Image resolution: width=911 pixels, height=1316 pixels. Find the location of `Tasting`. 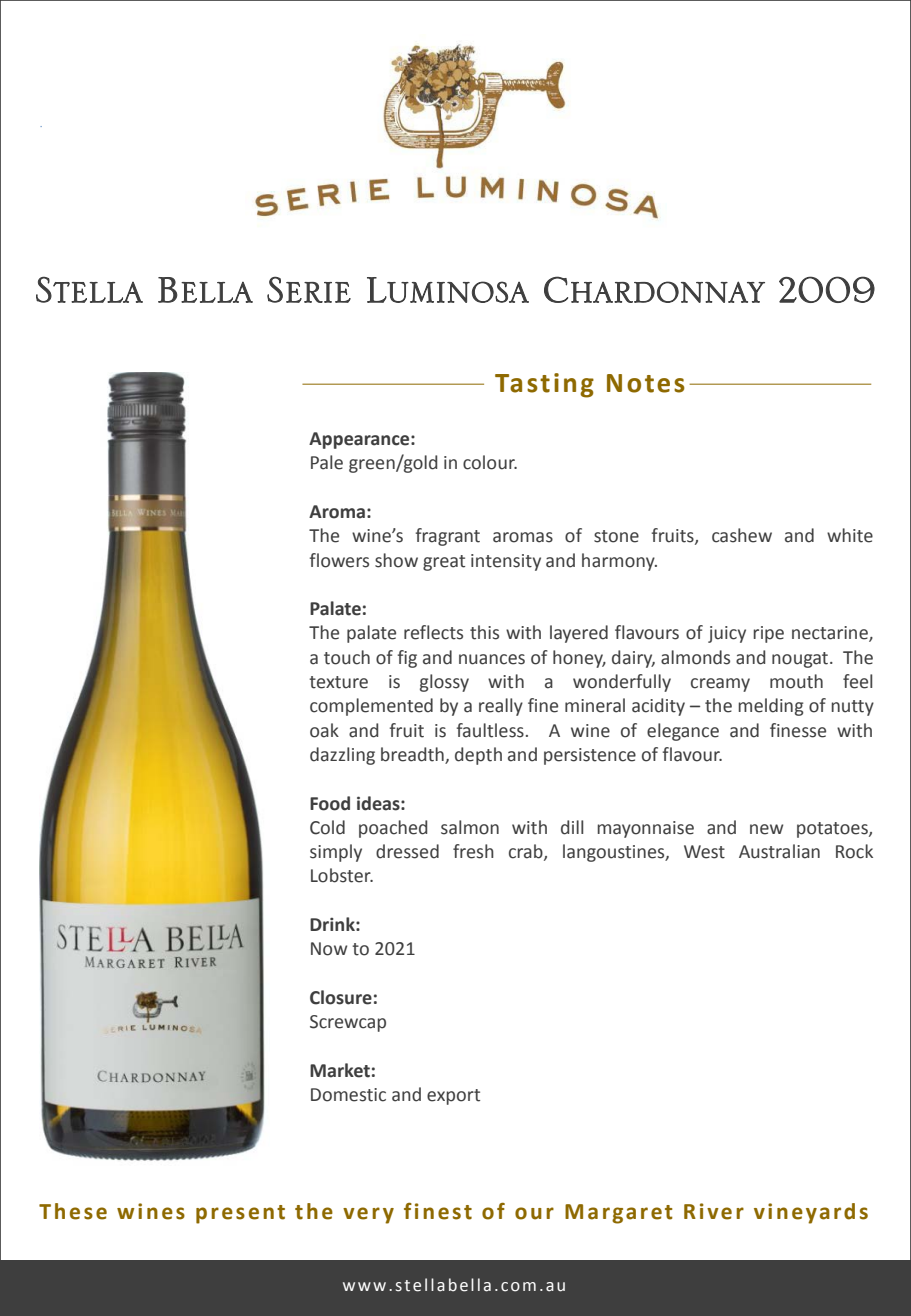

Tasting is located at coordinates (544, 385).
